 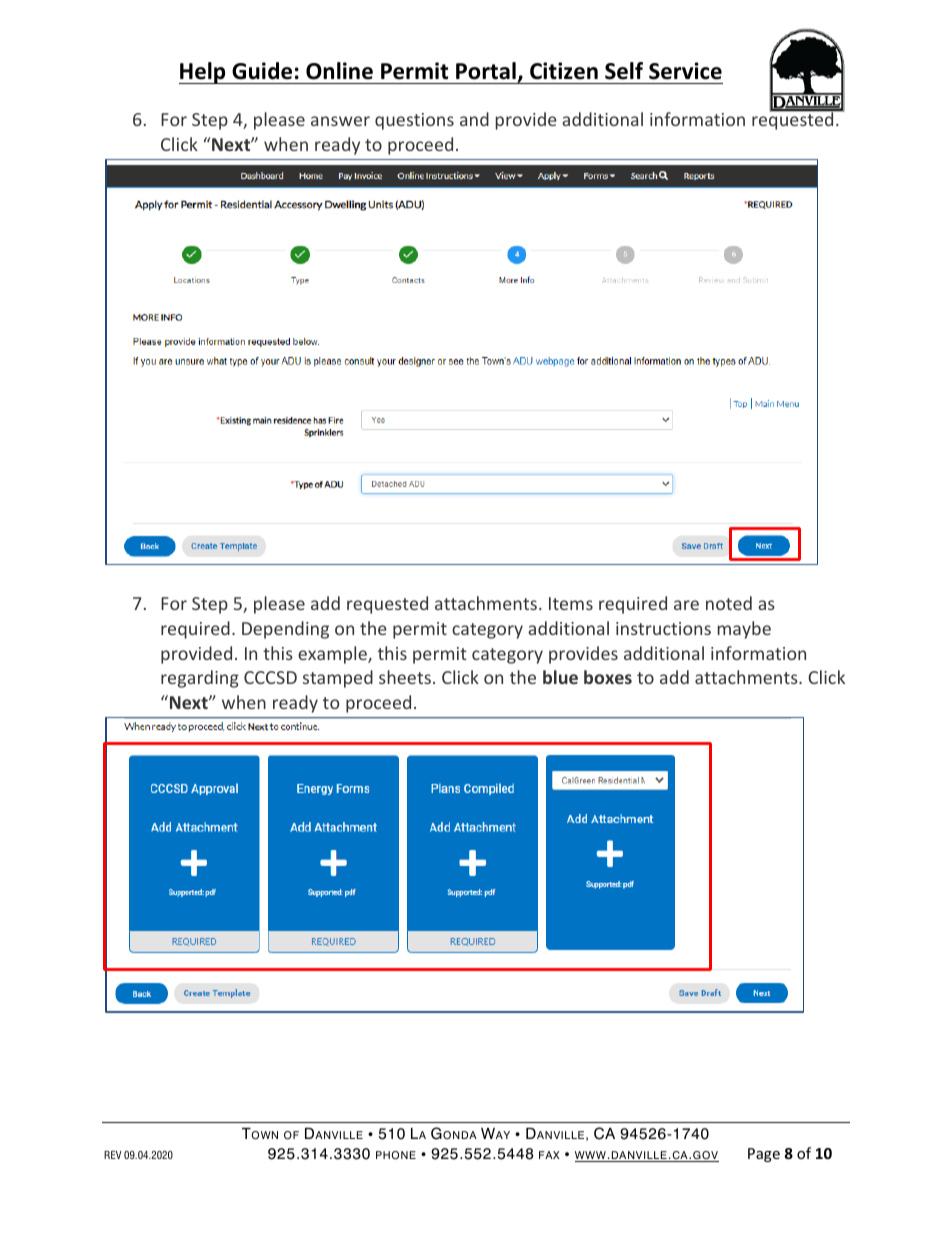 What do you see at coordinates (764, 1155) in the screenshot?
I see `Page` at bounding box center [764, 1155].
